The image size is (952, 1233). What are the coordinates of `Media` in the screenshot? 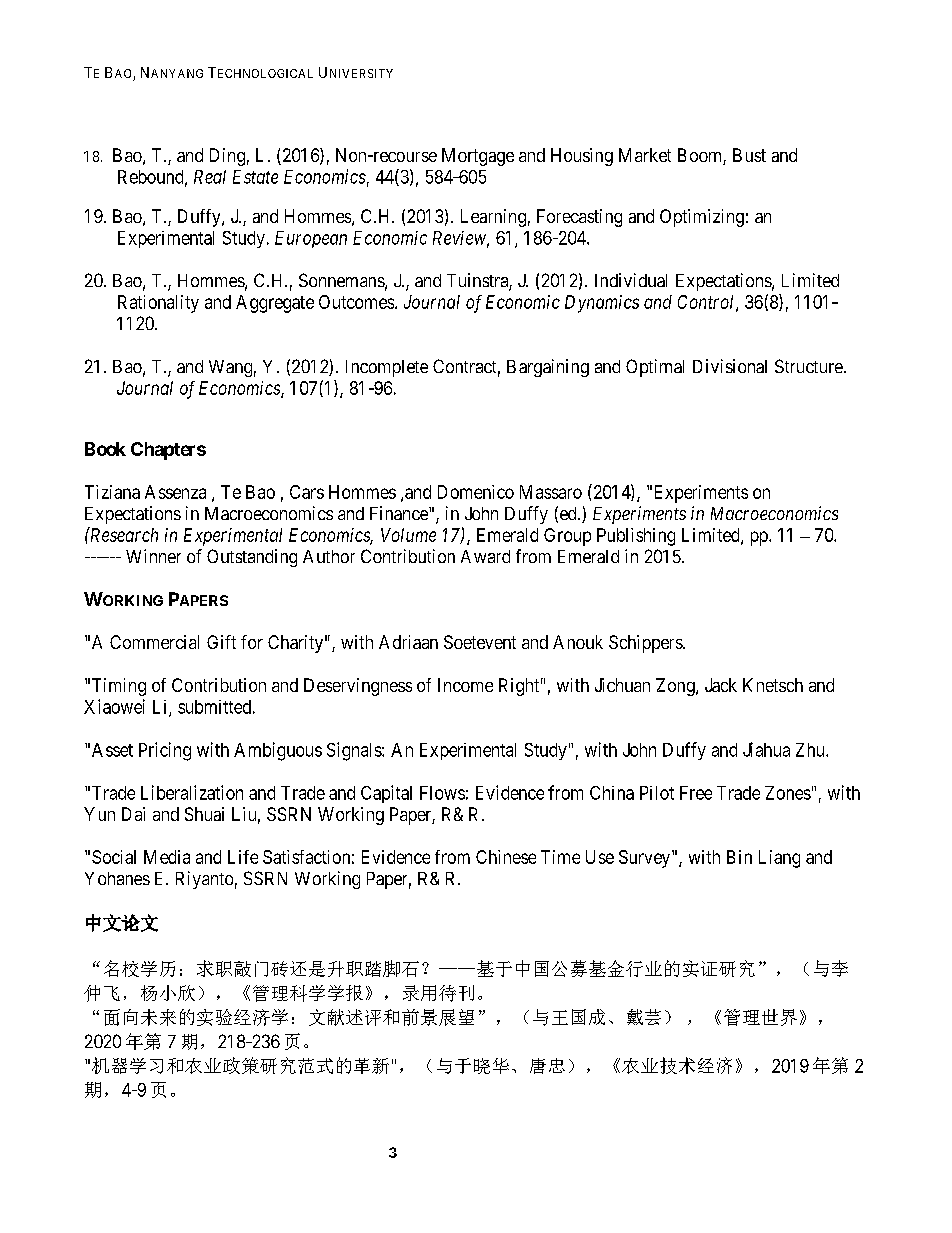 It's located at (167, 857).
